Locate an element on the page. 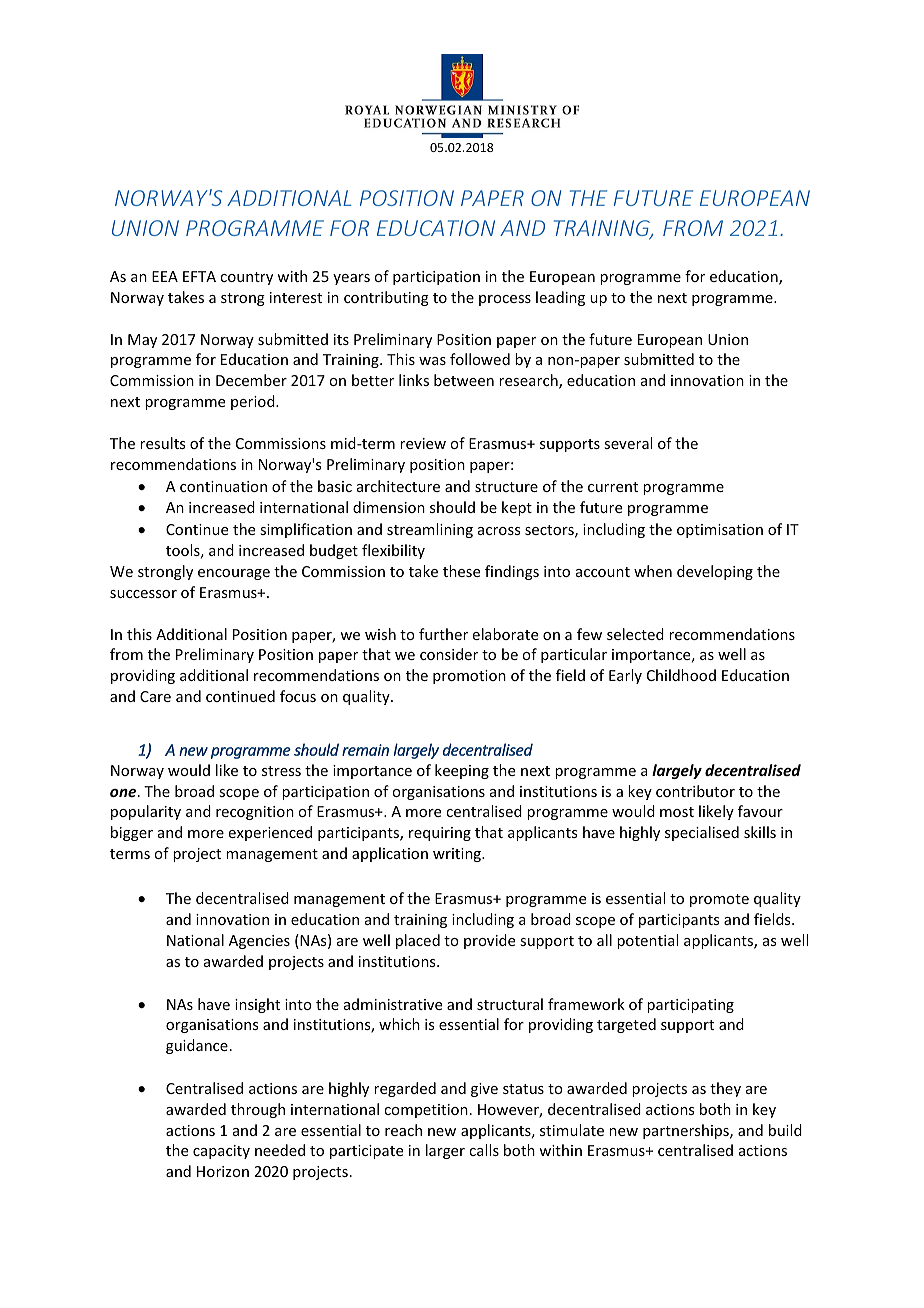  Agencies is located at coordinates (259, 942).
